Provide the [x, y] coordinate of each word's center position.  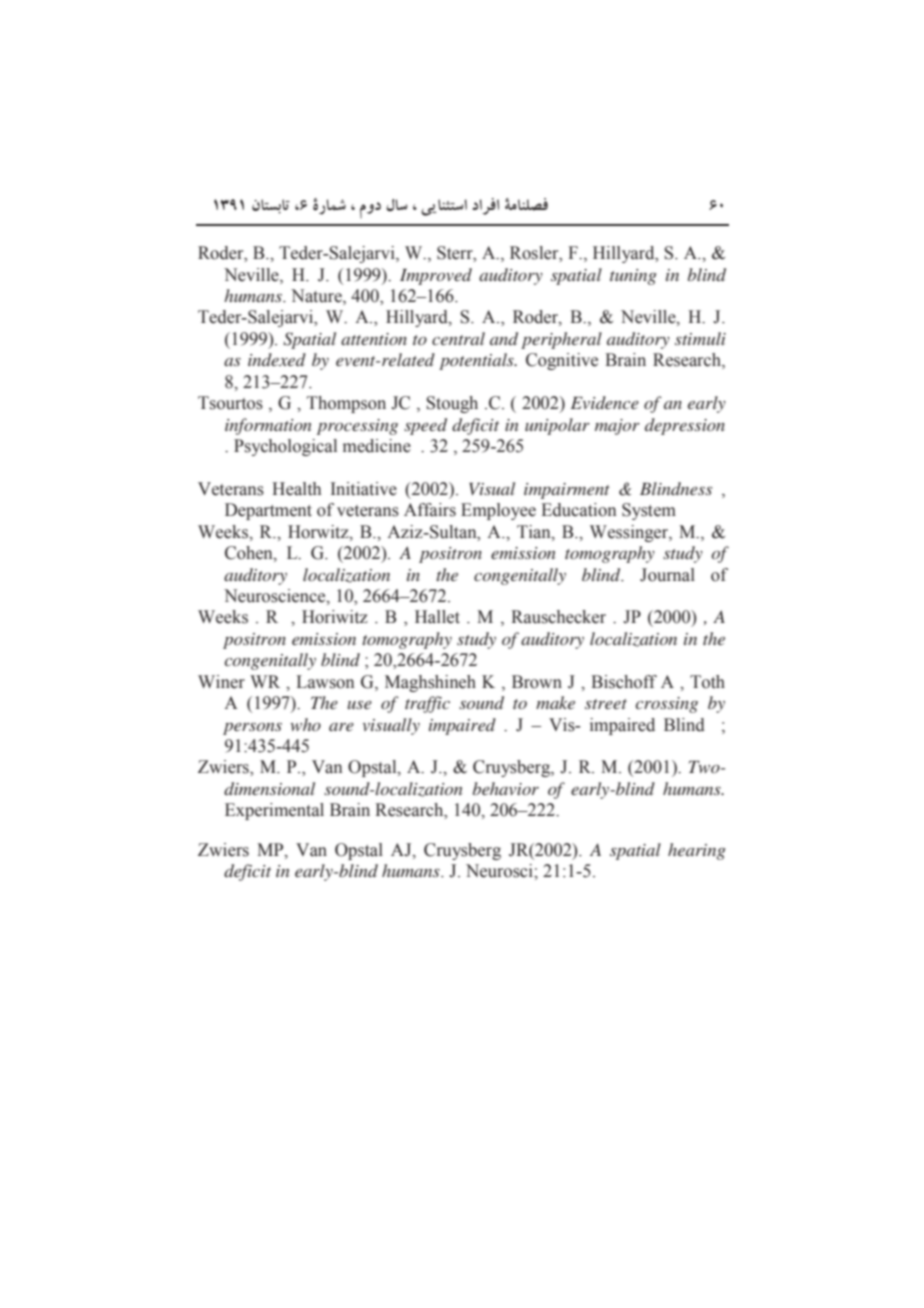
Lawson [325, 682]
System [649, 511]
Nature [317, 297]
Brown [537, 682]
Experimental [274, 811]
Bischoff [624, 682]
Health [296, 489]
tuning [633, 277]
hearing [697, 851]
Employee [498, 511]
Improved [436, 276]
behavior [506, 788]
